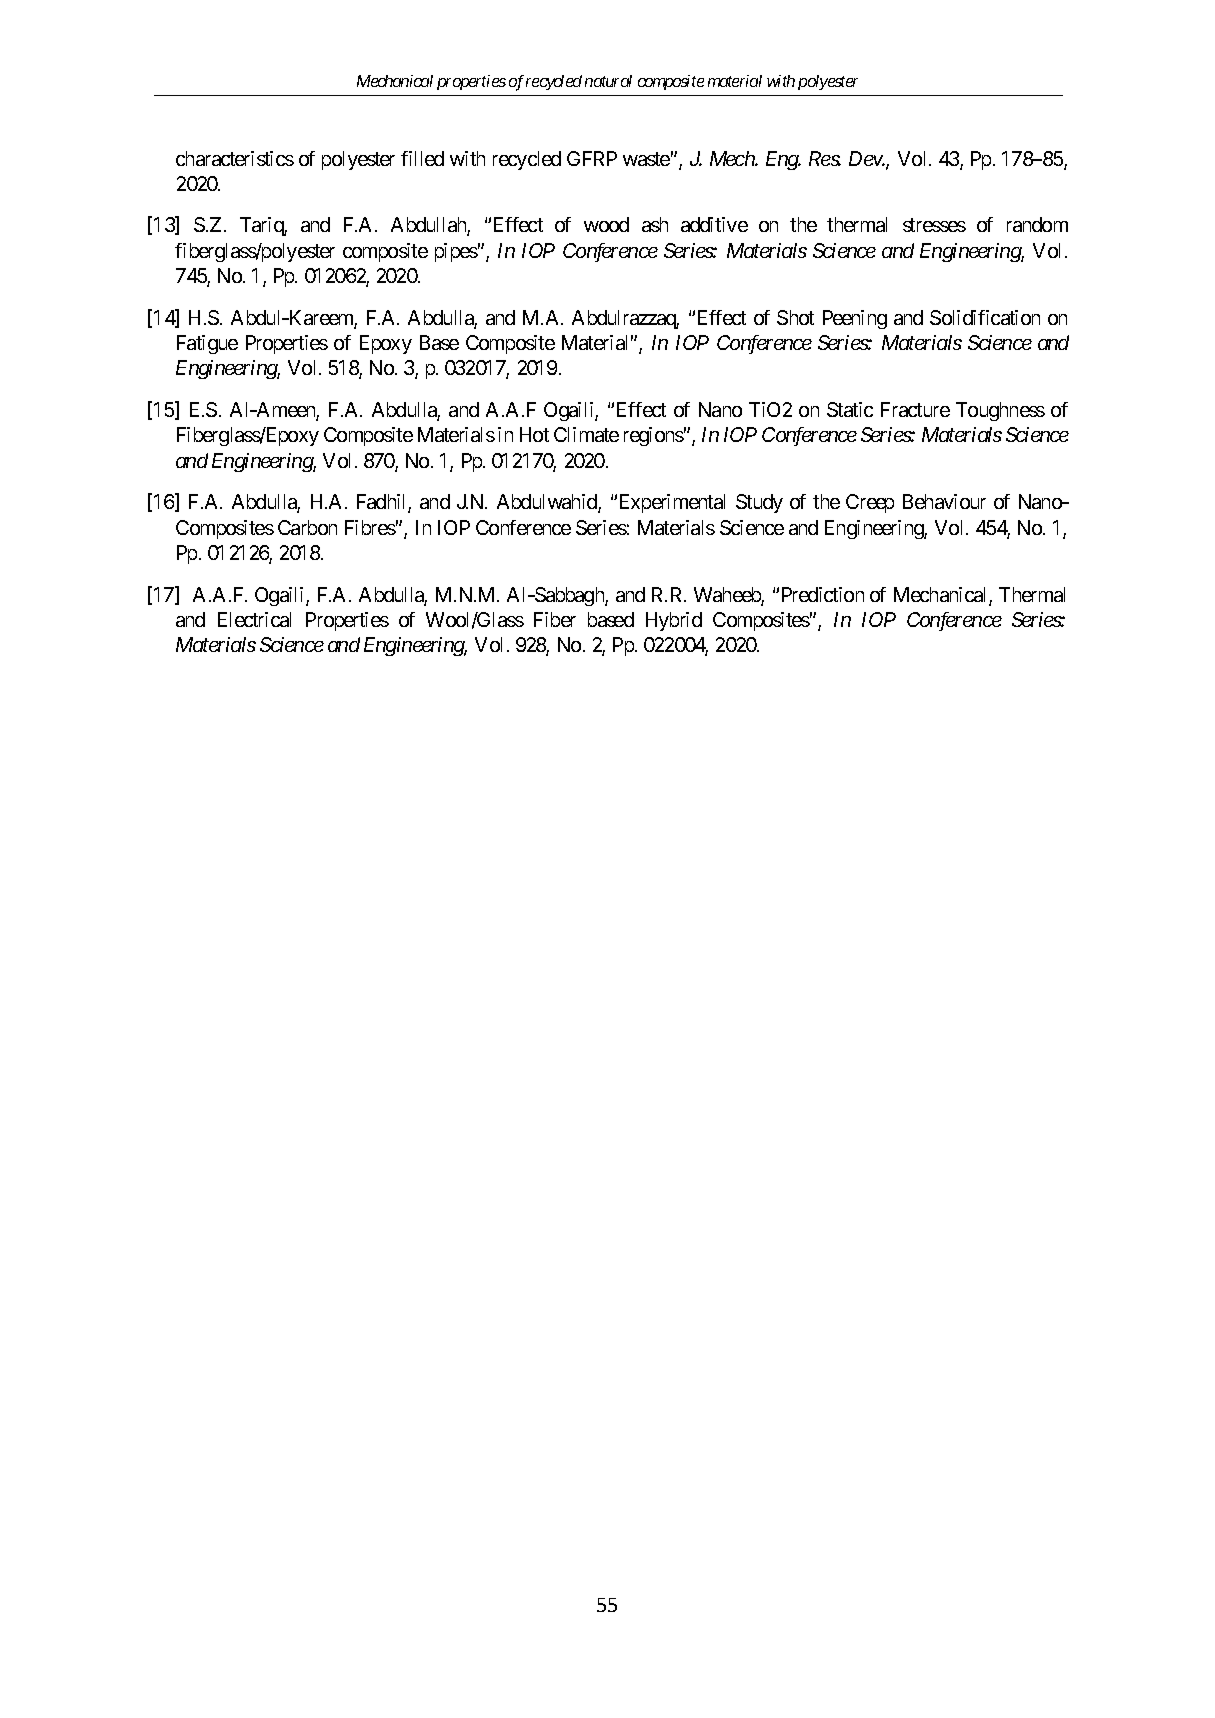 This image has width=1215, height=1718. I want to click on waste, so click(646, 159).
